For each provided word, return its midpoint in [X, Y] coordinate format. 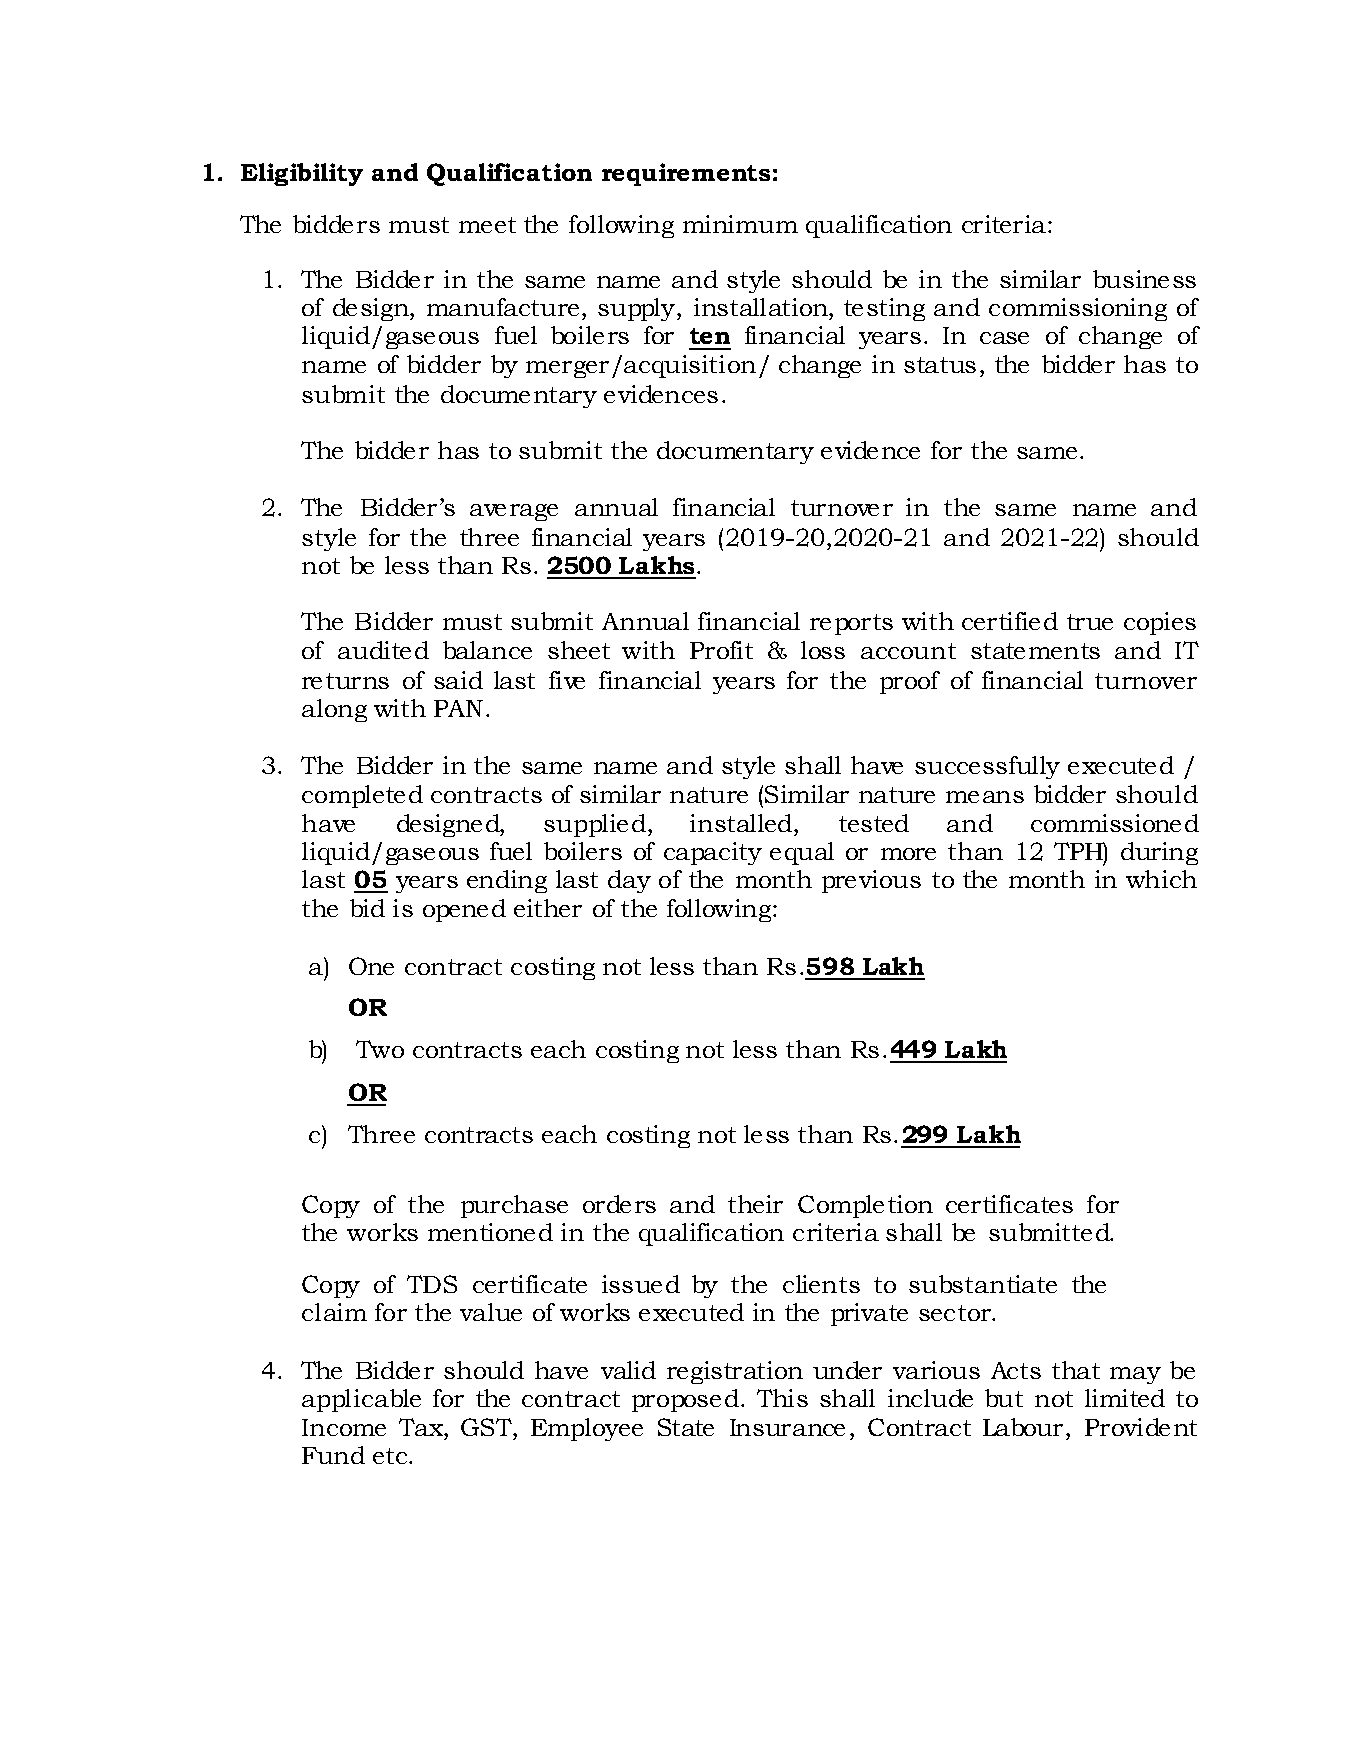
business [1144, 279]
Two [380, 1049]
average [514, 512]
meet [487, 225]
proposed [687, 1400]
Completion [865, 1206]
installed [742, 823]
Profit [721, 650]
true [1090, 622]
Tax [422, 1427]
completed [362, 796]
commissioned [1115, 823]
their [755, 1204]
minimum [740, 224]
